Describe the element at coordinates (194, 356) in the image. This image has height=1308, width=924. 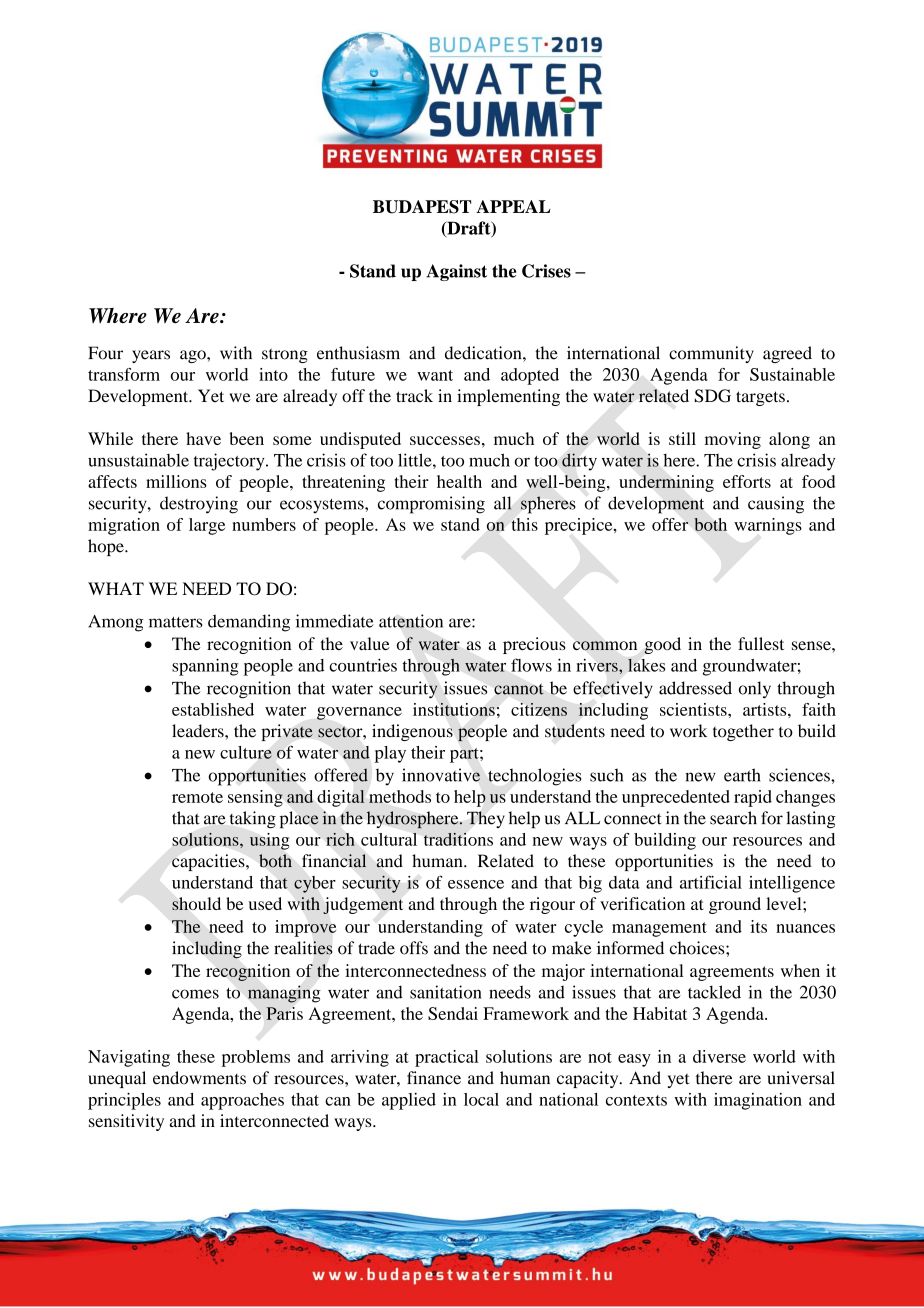
I see `ago` at that location.
